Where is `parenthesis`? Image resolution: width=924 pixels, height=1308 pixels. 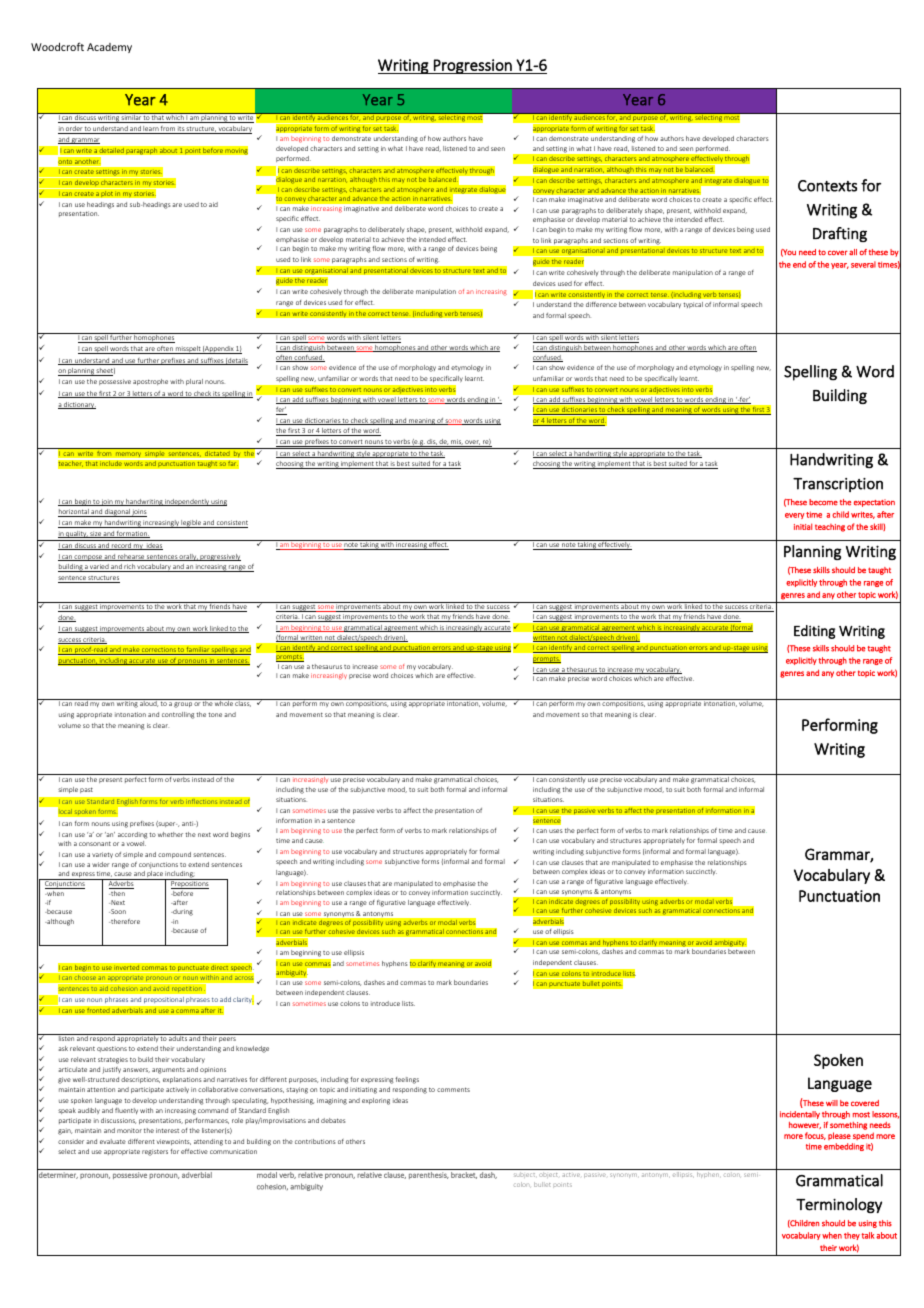
parenthesis is located at coordinates (429, 1175).
